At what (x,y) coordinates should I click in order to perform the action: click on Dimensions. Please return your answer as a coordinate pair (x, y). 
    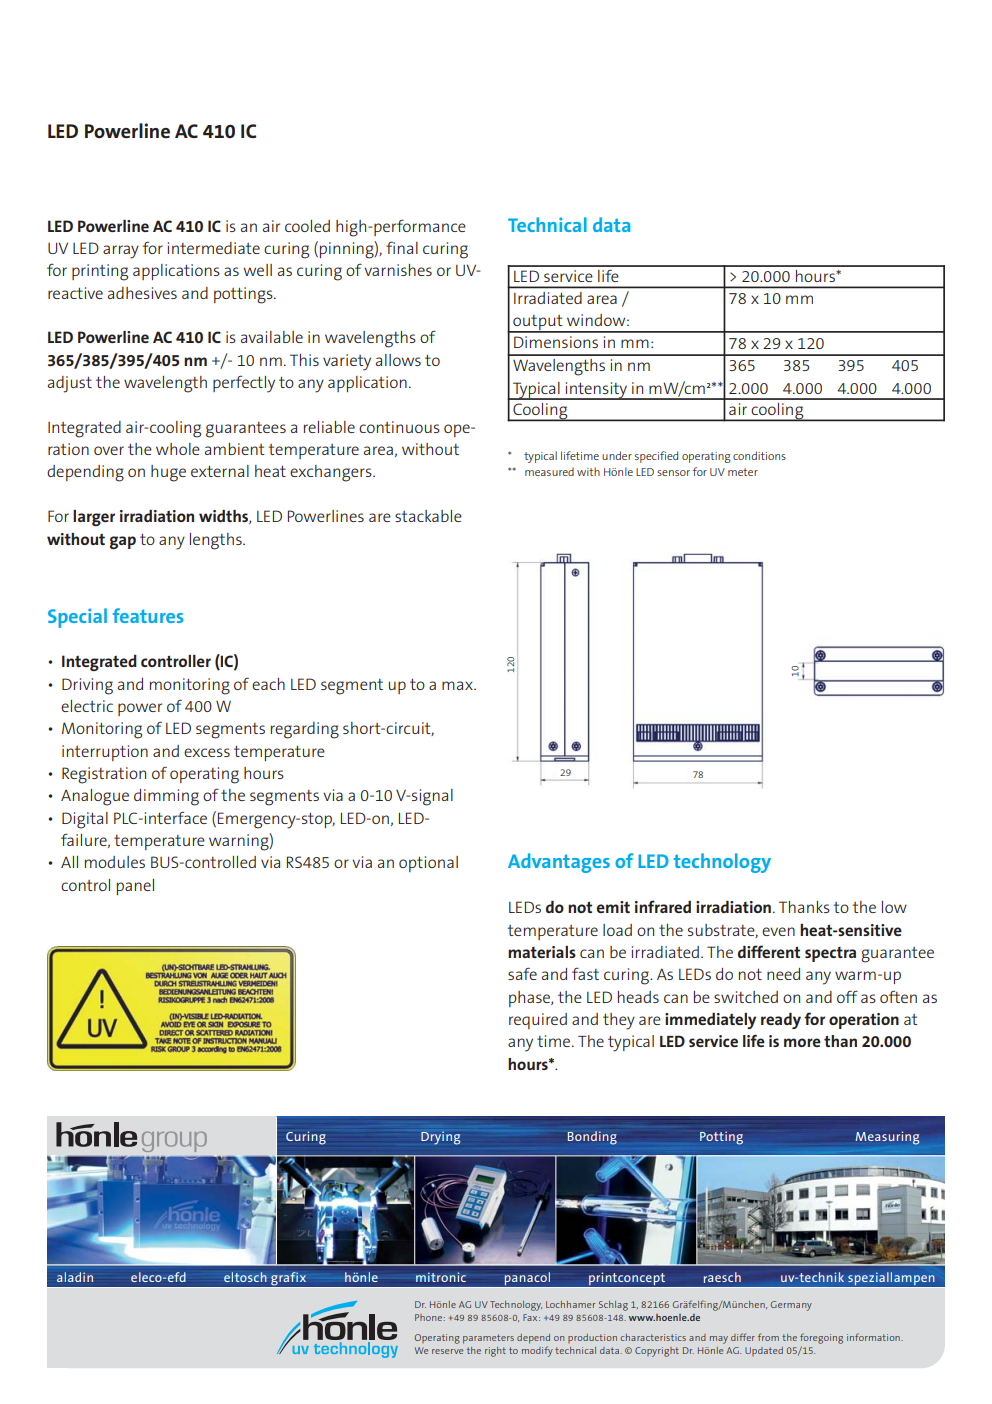
    Looking at the image, I should click on (556, 342).
